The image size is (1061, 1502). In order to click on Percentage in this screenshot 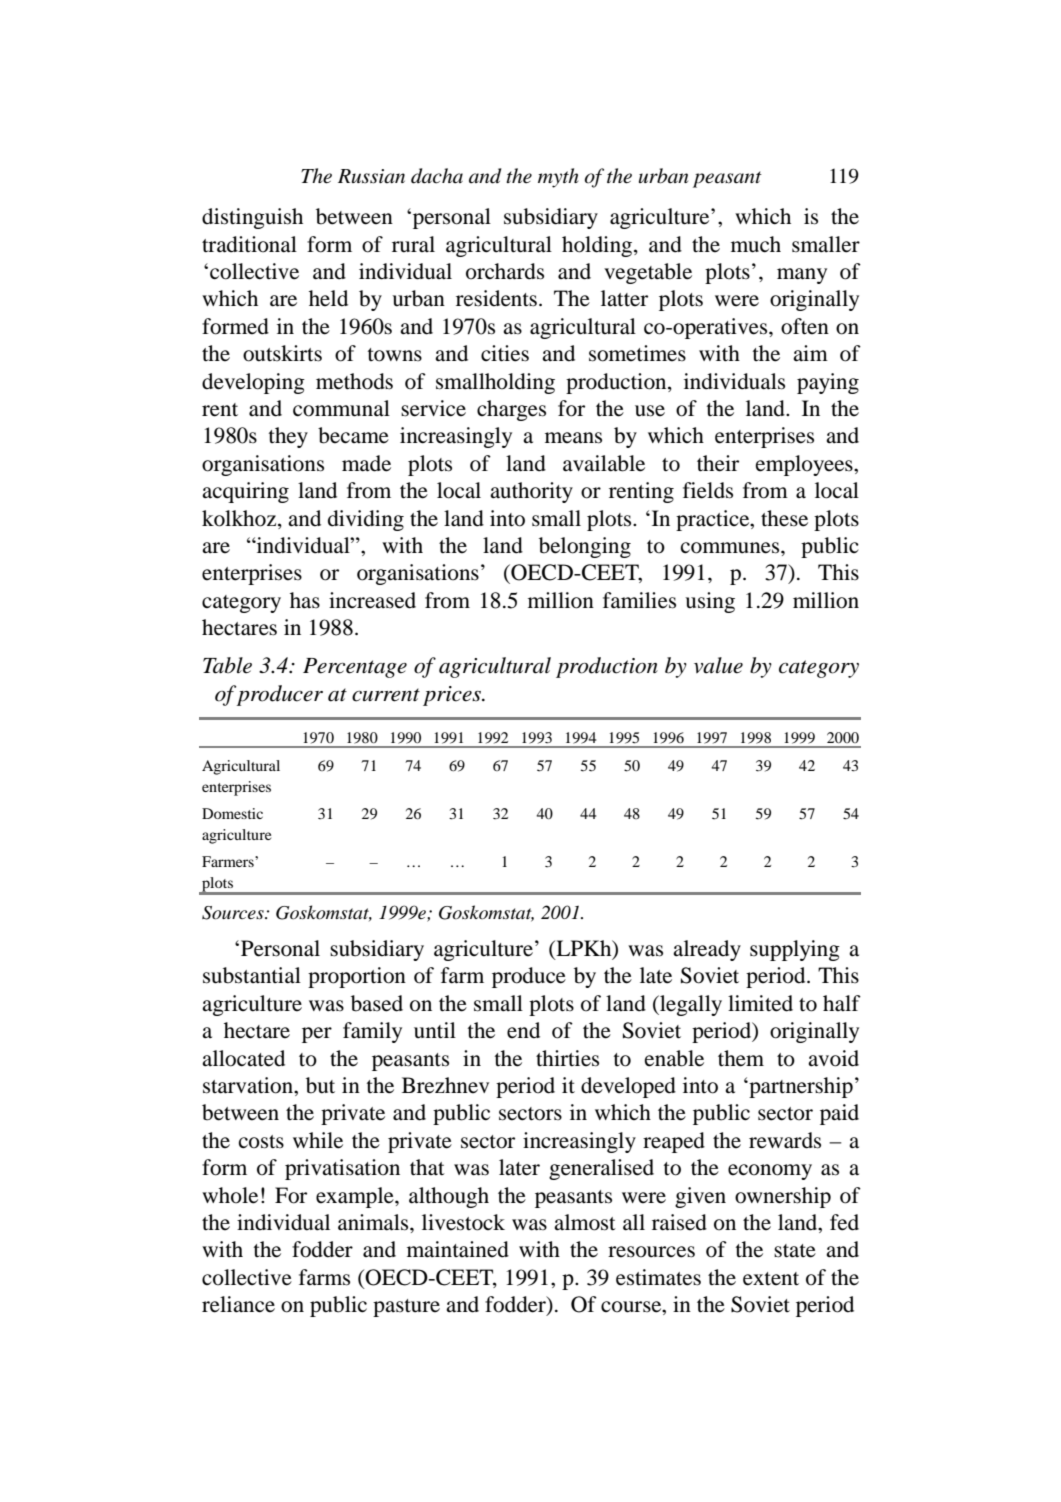, I will do `click(355, 668)`.
